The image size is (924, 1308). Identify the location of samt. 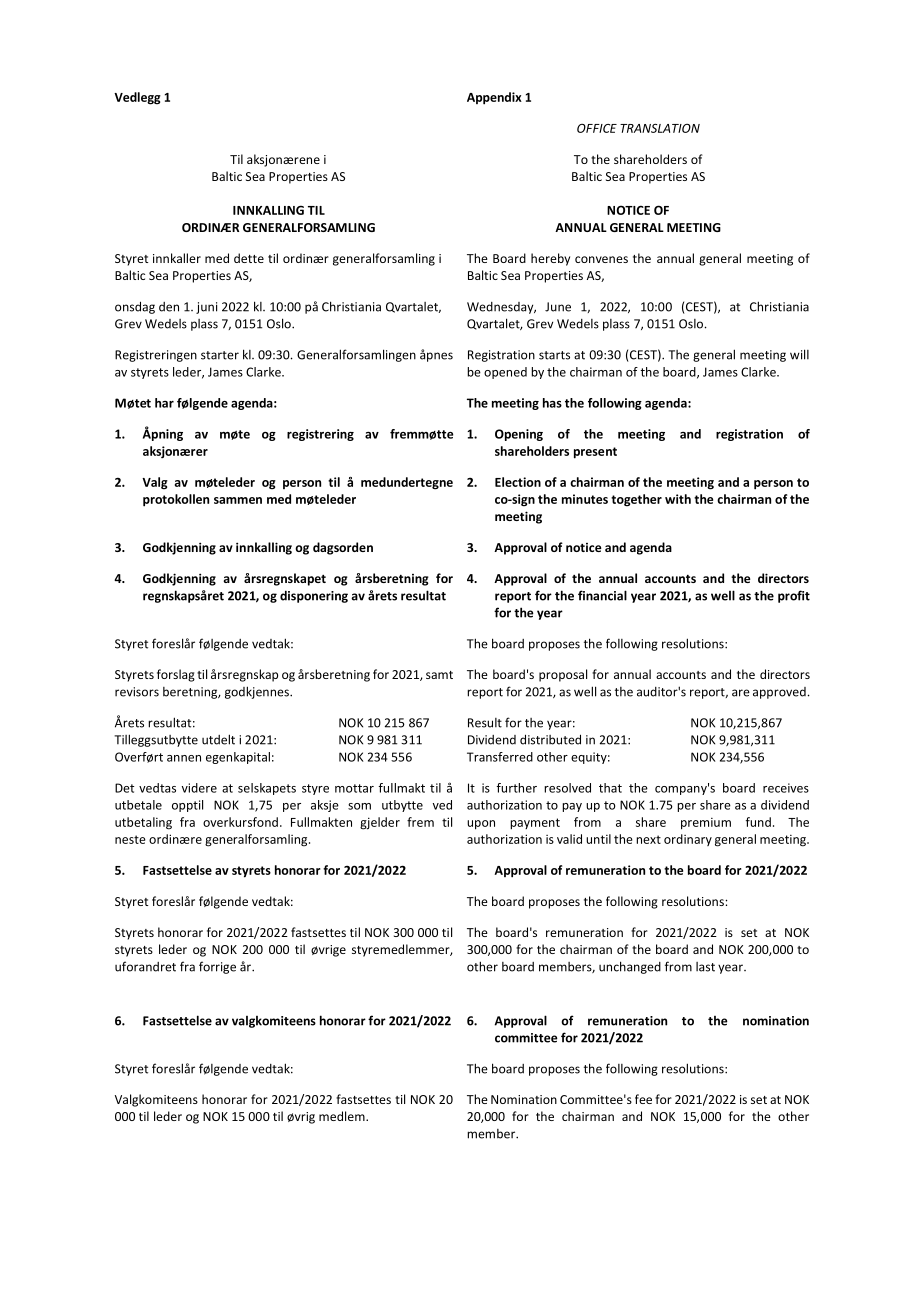
(439, 675).
